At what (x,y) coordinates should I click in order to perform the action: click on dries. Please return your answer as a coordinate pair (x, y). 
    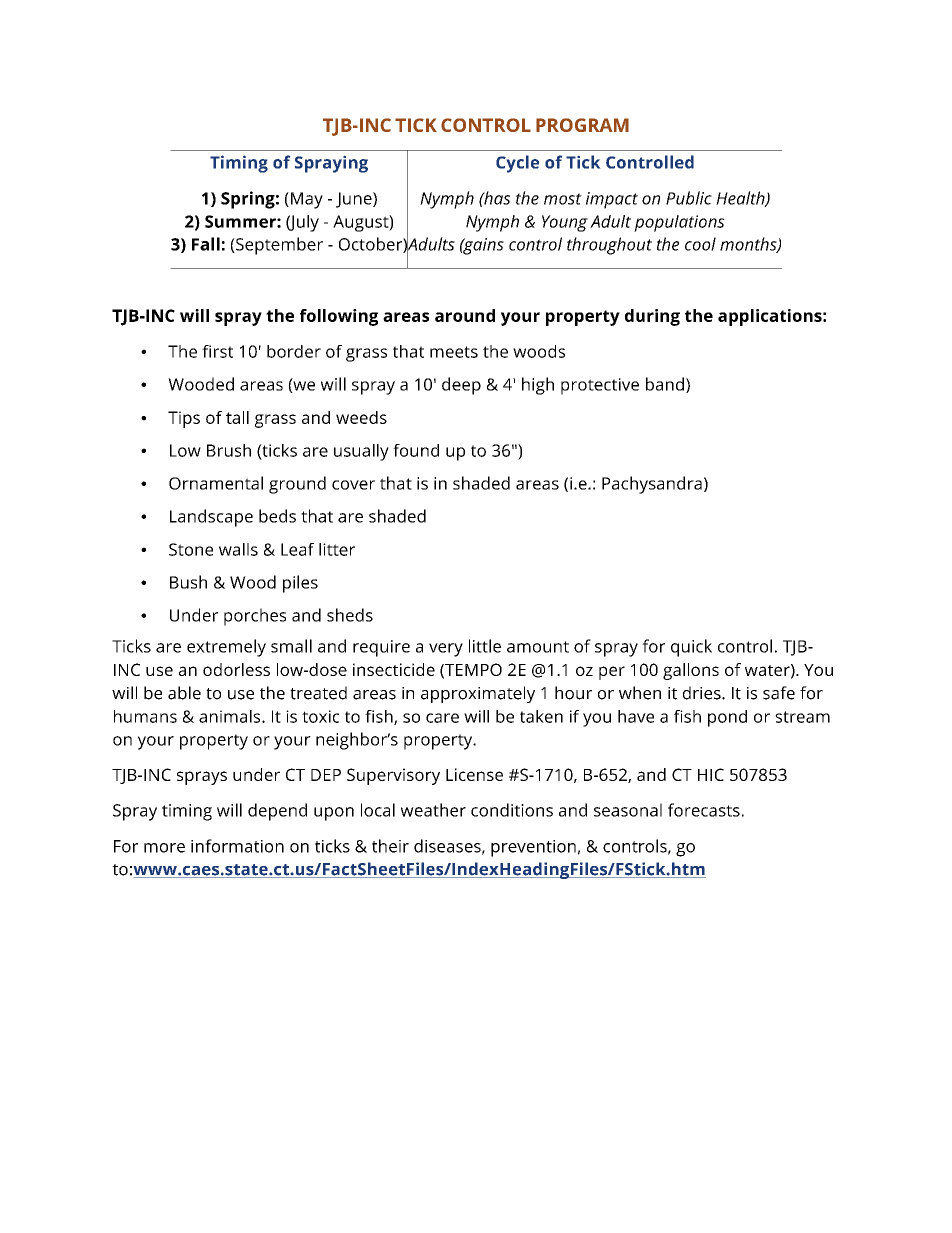
    Looking at the image, I should click on (703, 693).
